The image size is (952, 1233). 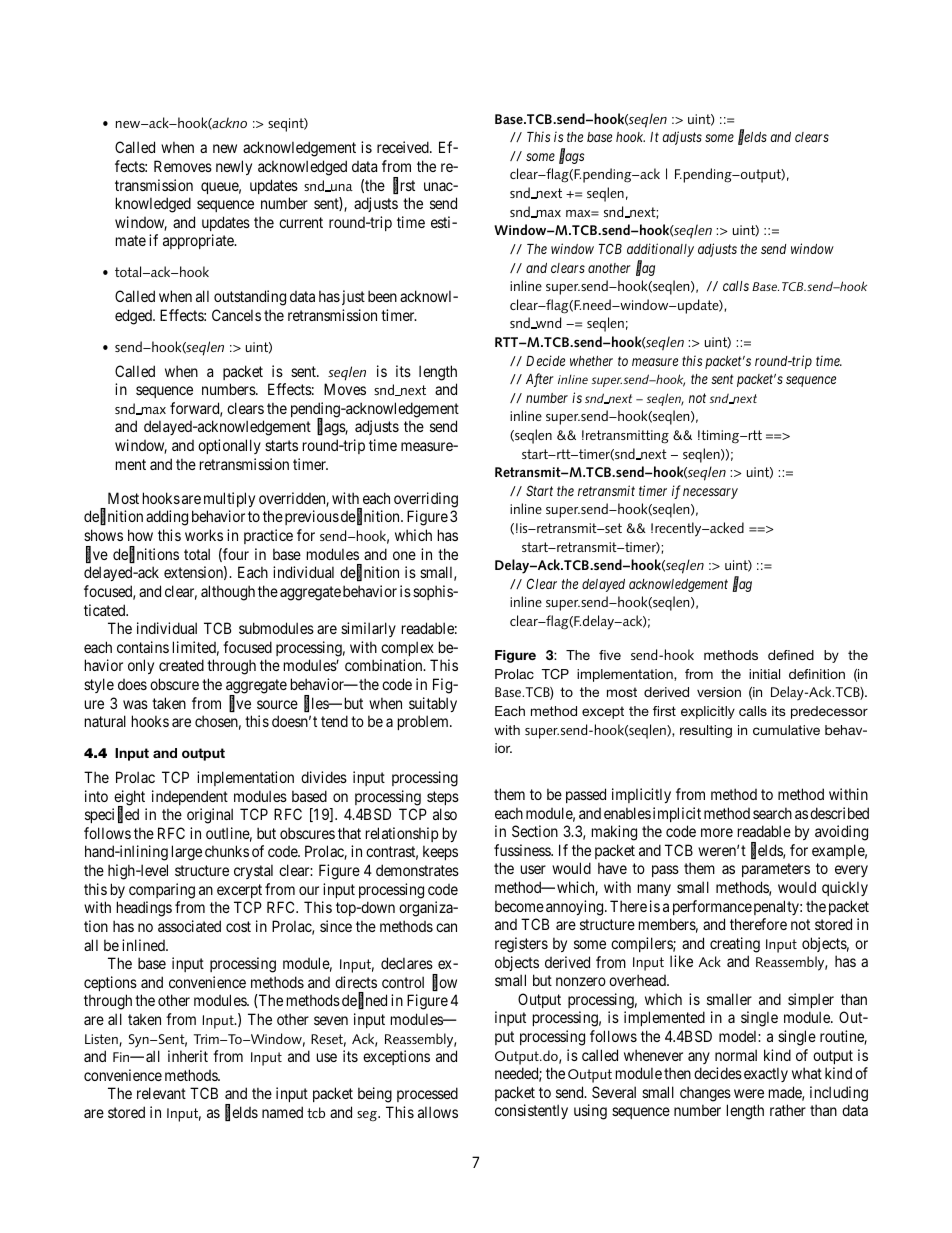 I want to click on allows, so click(x=438, y=1112).
